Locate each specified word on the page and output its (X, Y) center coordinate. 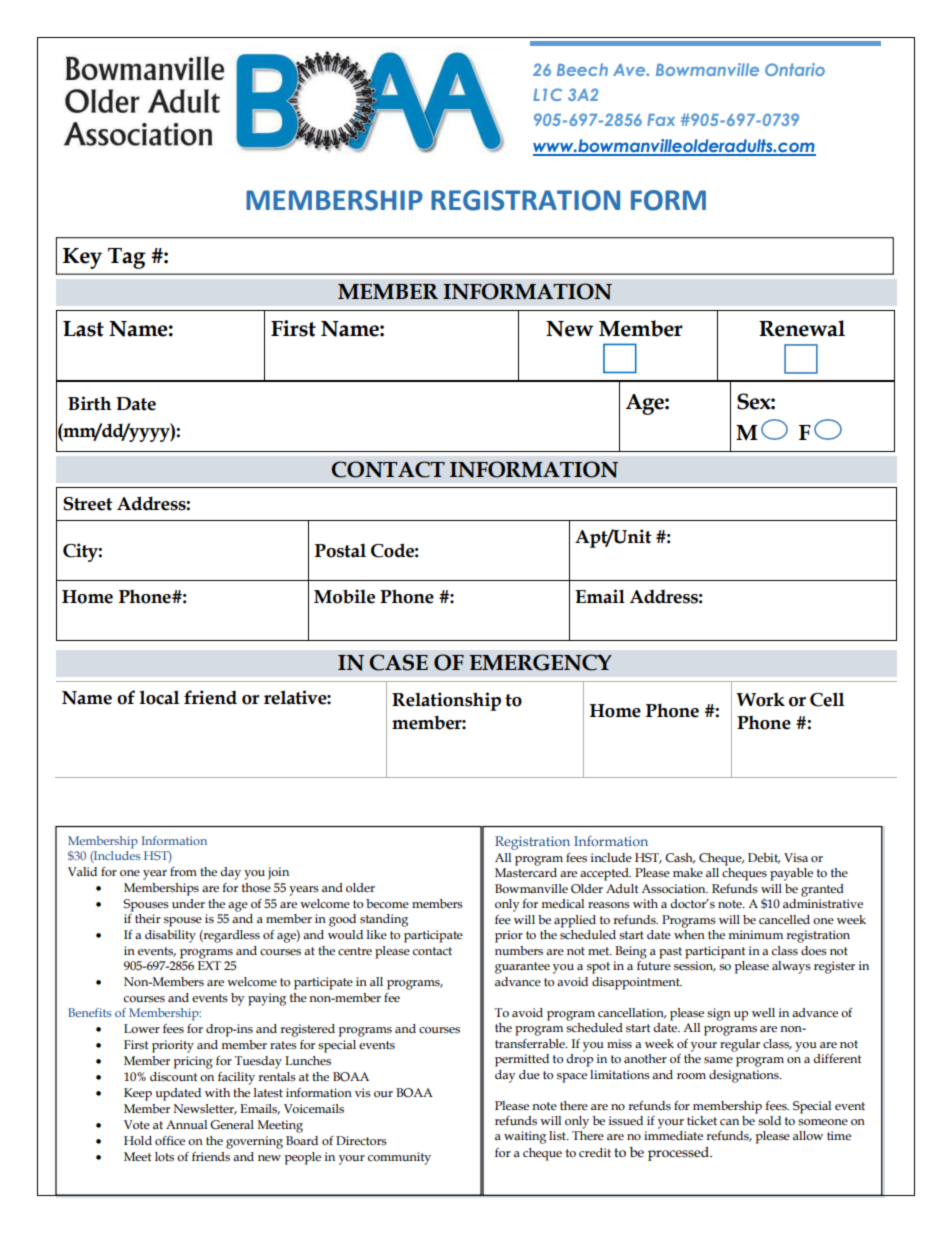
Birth (89, 403)
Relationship (446, 701)
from (183, 871)
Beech (582, 69)
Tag (126, 258)
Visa (796, 857)
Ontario (795, 69)
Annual (186, 1124)
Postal (340, 550)
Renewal (802, 328)
